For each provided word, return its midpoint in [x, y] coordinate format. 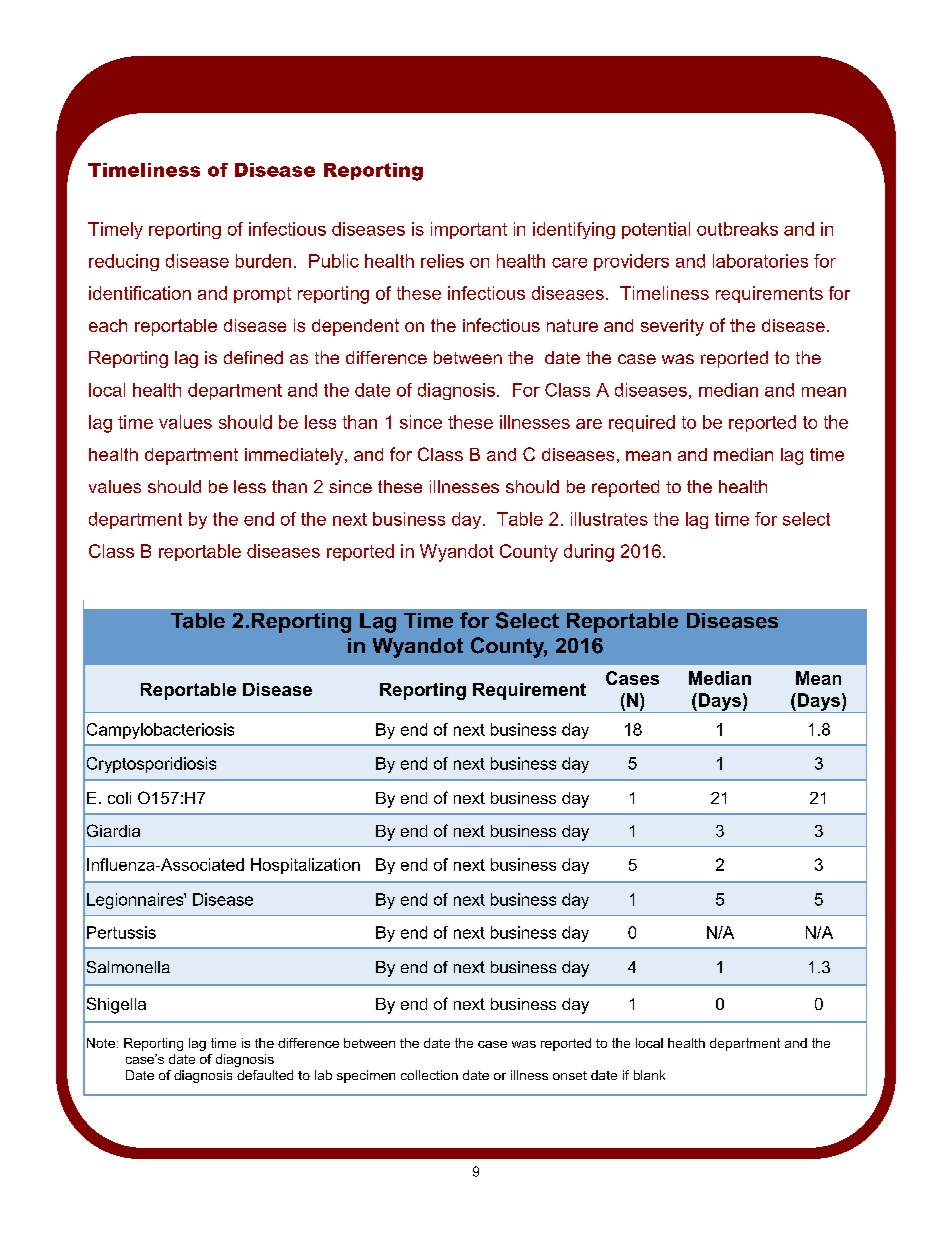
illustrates [609, 519]
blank [649, 1075]
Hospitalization [305, 866]
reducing [124, 262]
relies [442, 261]
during [589, 553]
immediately [295, 456]
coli [119, 798]
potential [656, 230]
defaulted [265, 1075]
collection [429, 1075]
